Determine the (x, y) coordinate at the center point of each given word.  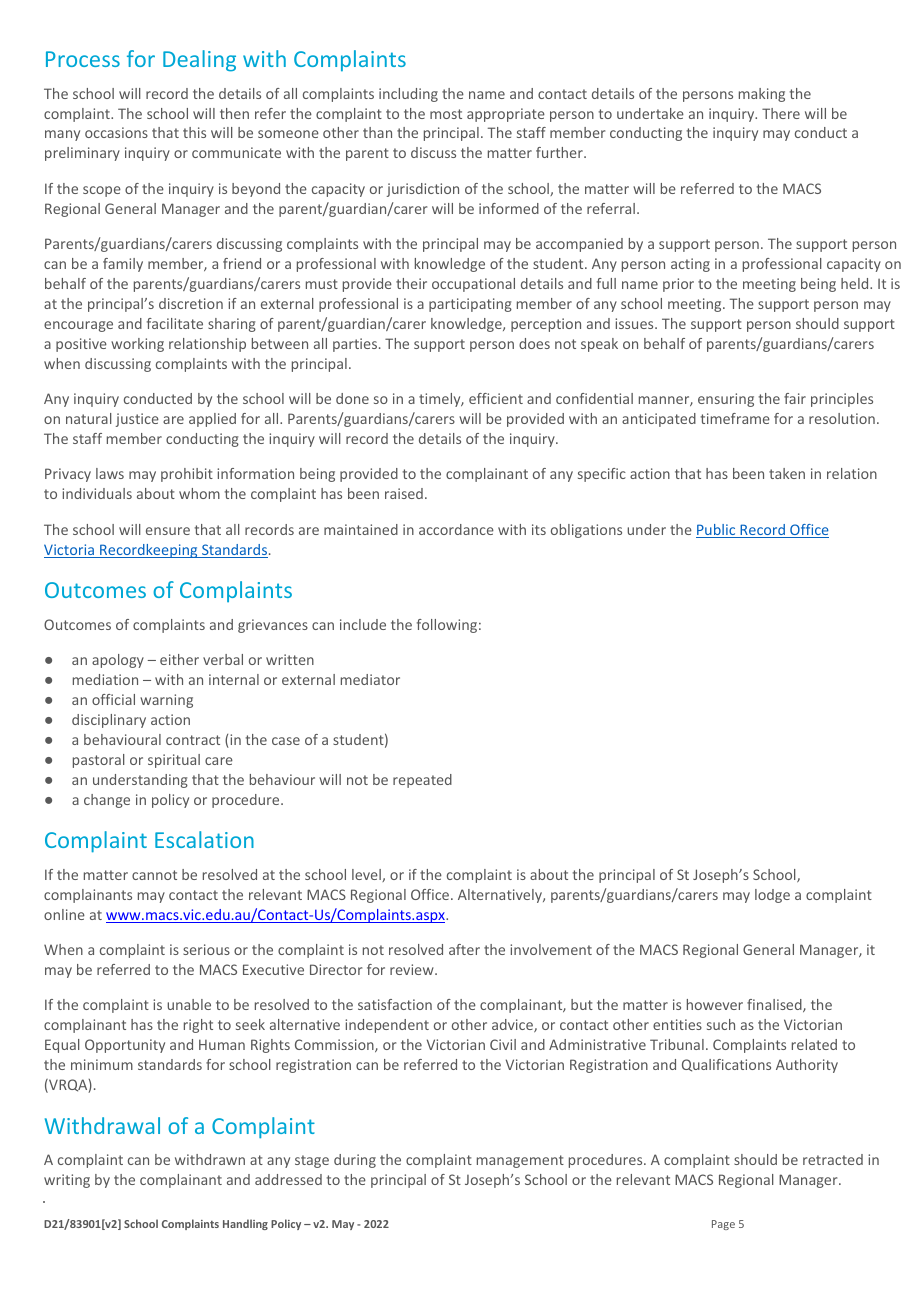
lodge (772, 896)
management (520, 1161)
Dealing (199, 61)
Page (723, 1225)
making (762, 95)
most (446, 114)
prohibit (187, 475)
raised (404, 493)
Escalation (204, 839)
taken (787, 473)
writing (67, 1181)
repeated (422, 781)
